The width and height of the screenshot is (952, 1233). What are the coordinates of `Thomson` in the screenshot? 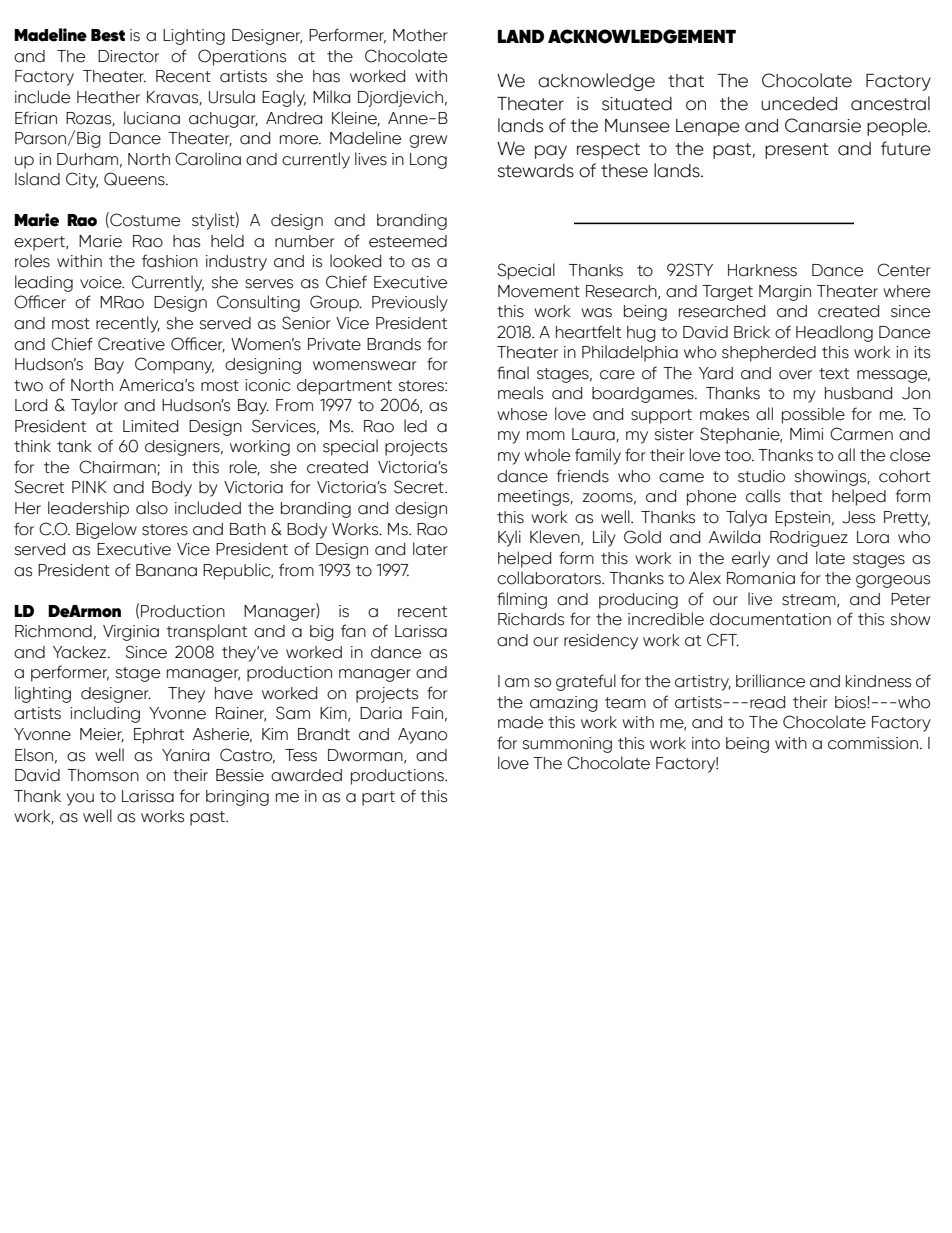 It's located at (103, 775).
